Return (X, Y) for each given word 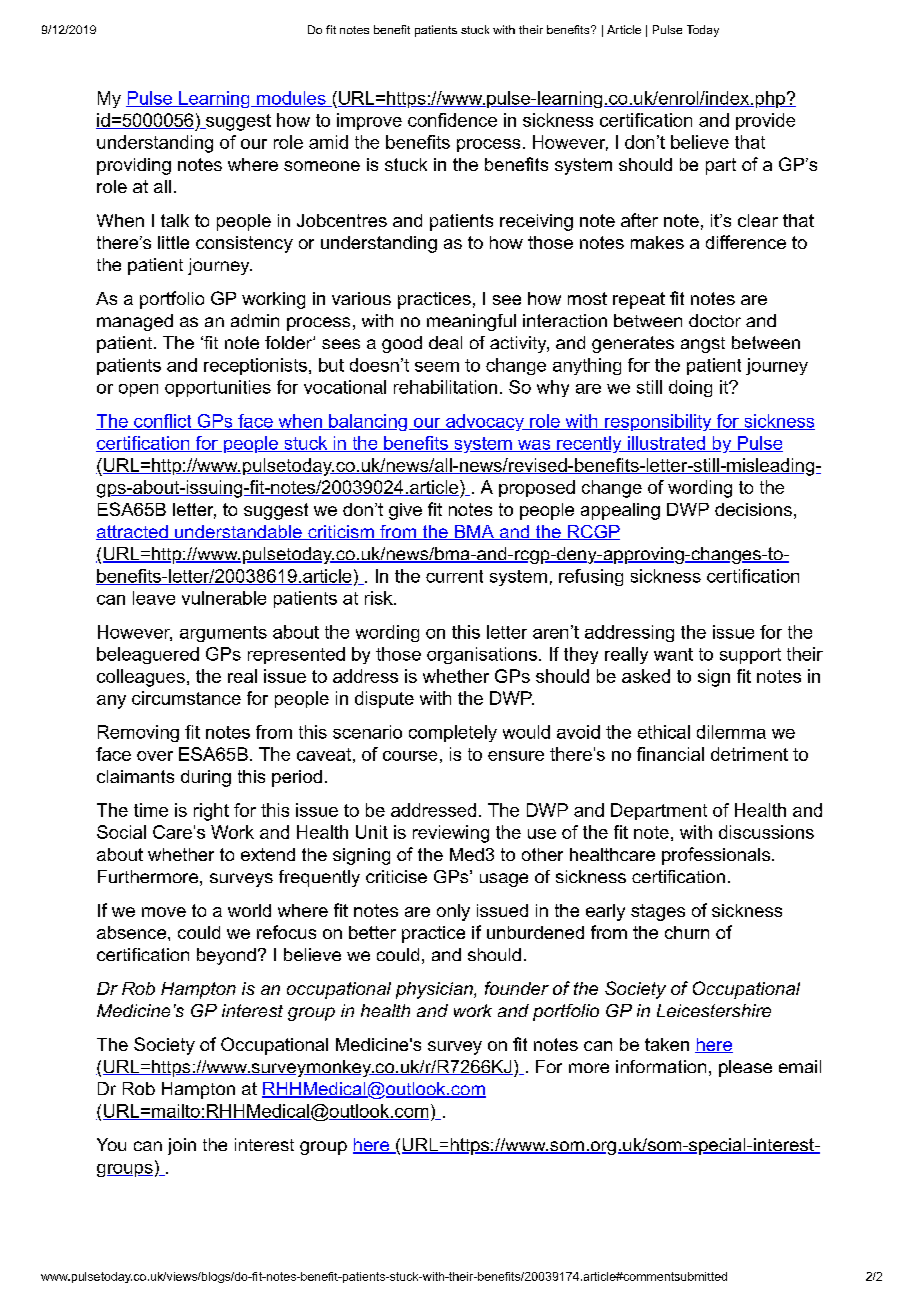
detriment (749, 754)
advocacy (484, 422)
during (206, 778)
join (182, 1146)
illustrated (666, 444)
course (410, 756)
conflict (163, 422)
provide (765, 121)
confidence (452, 120)
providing (134, 166)
